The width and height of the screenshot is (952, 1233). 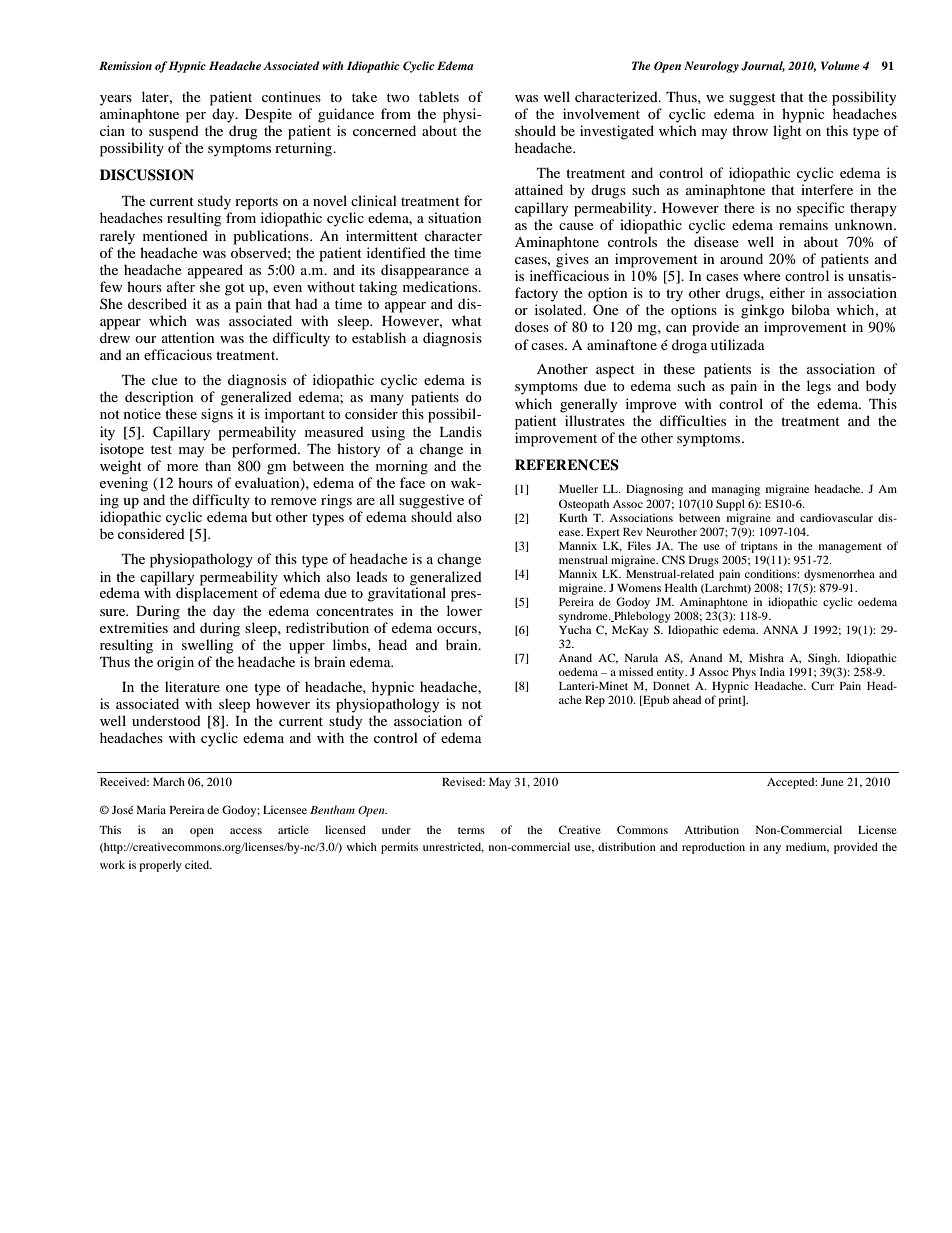 What do you see at coordinates (268, 115) in the screenshot?
I see `Despite` at bounding box center [268, 115].
